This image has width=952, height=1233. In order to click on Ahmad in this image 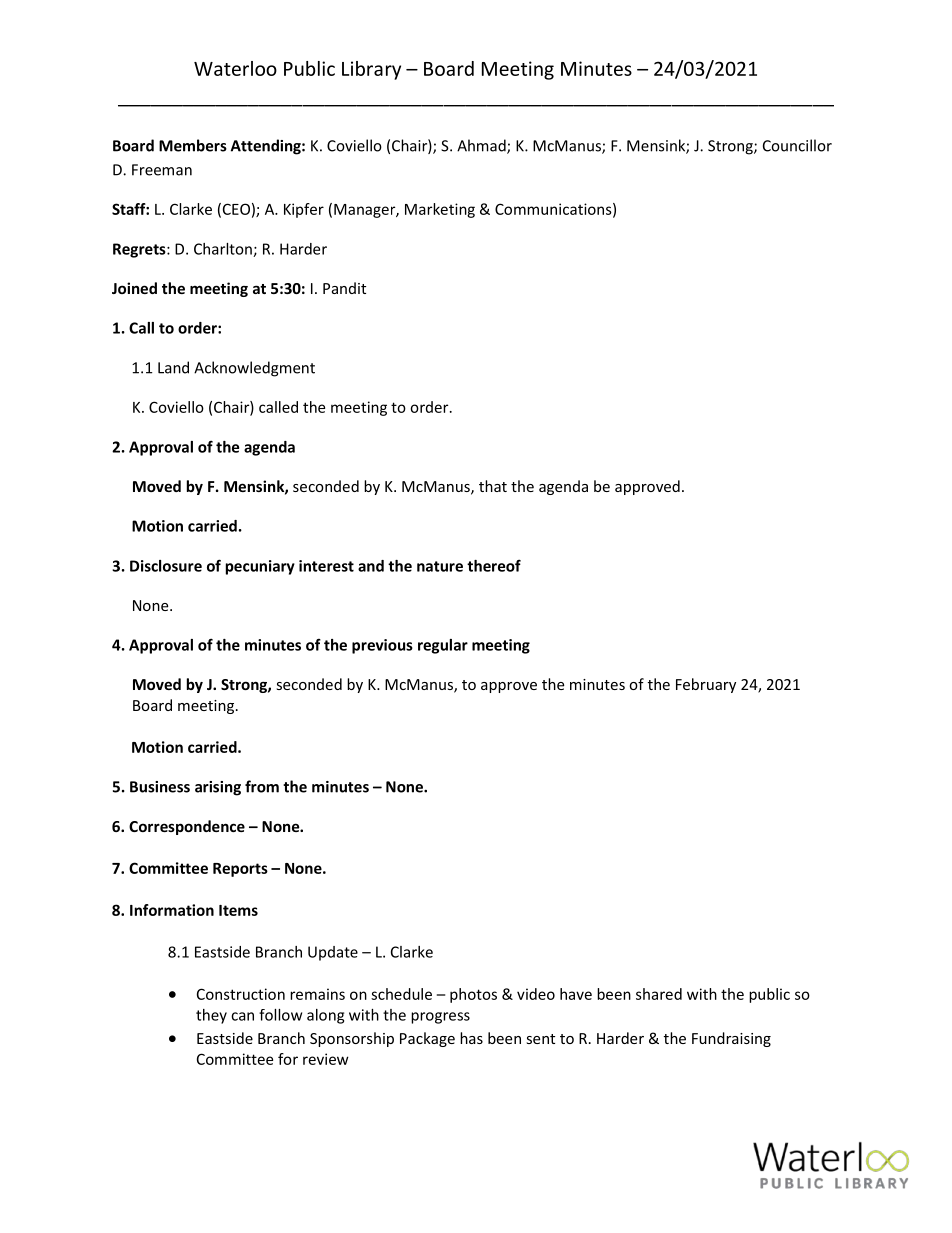, I will do `click(482, 146)`.
